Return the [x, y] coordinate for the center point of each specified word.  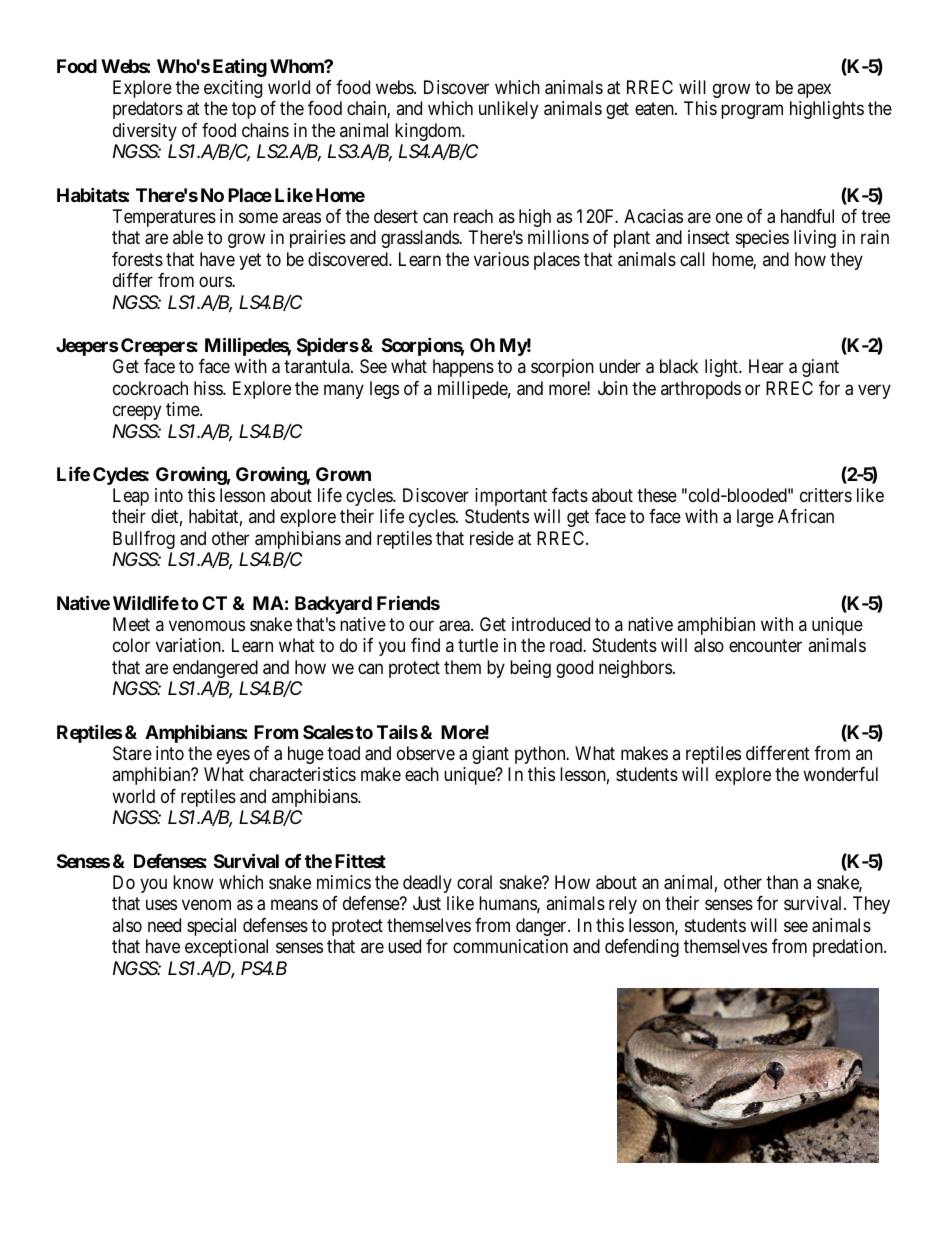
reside [492, 538]
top [244, 111]
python [541, 755]
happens [463, 368]
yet [250, 261]
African [806, 516]
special [211, 927]
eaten [655, 109]
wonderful [840, 774]
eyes [233, 757]
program [752, 112]
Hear [766, 366]
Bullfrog [144, 540]
